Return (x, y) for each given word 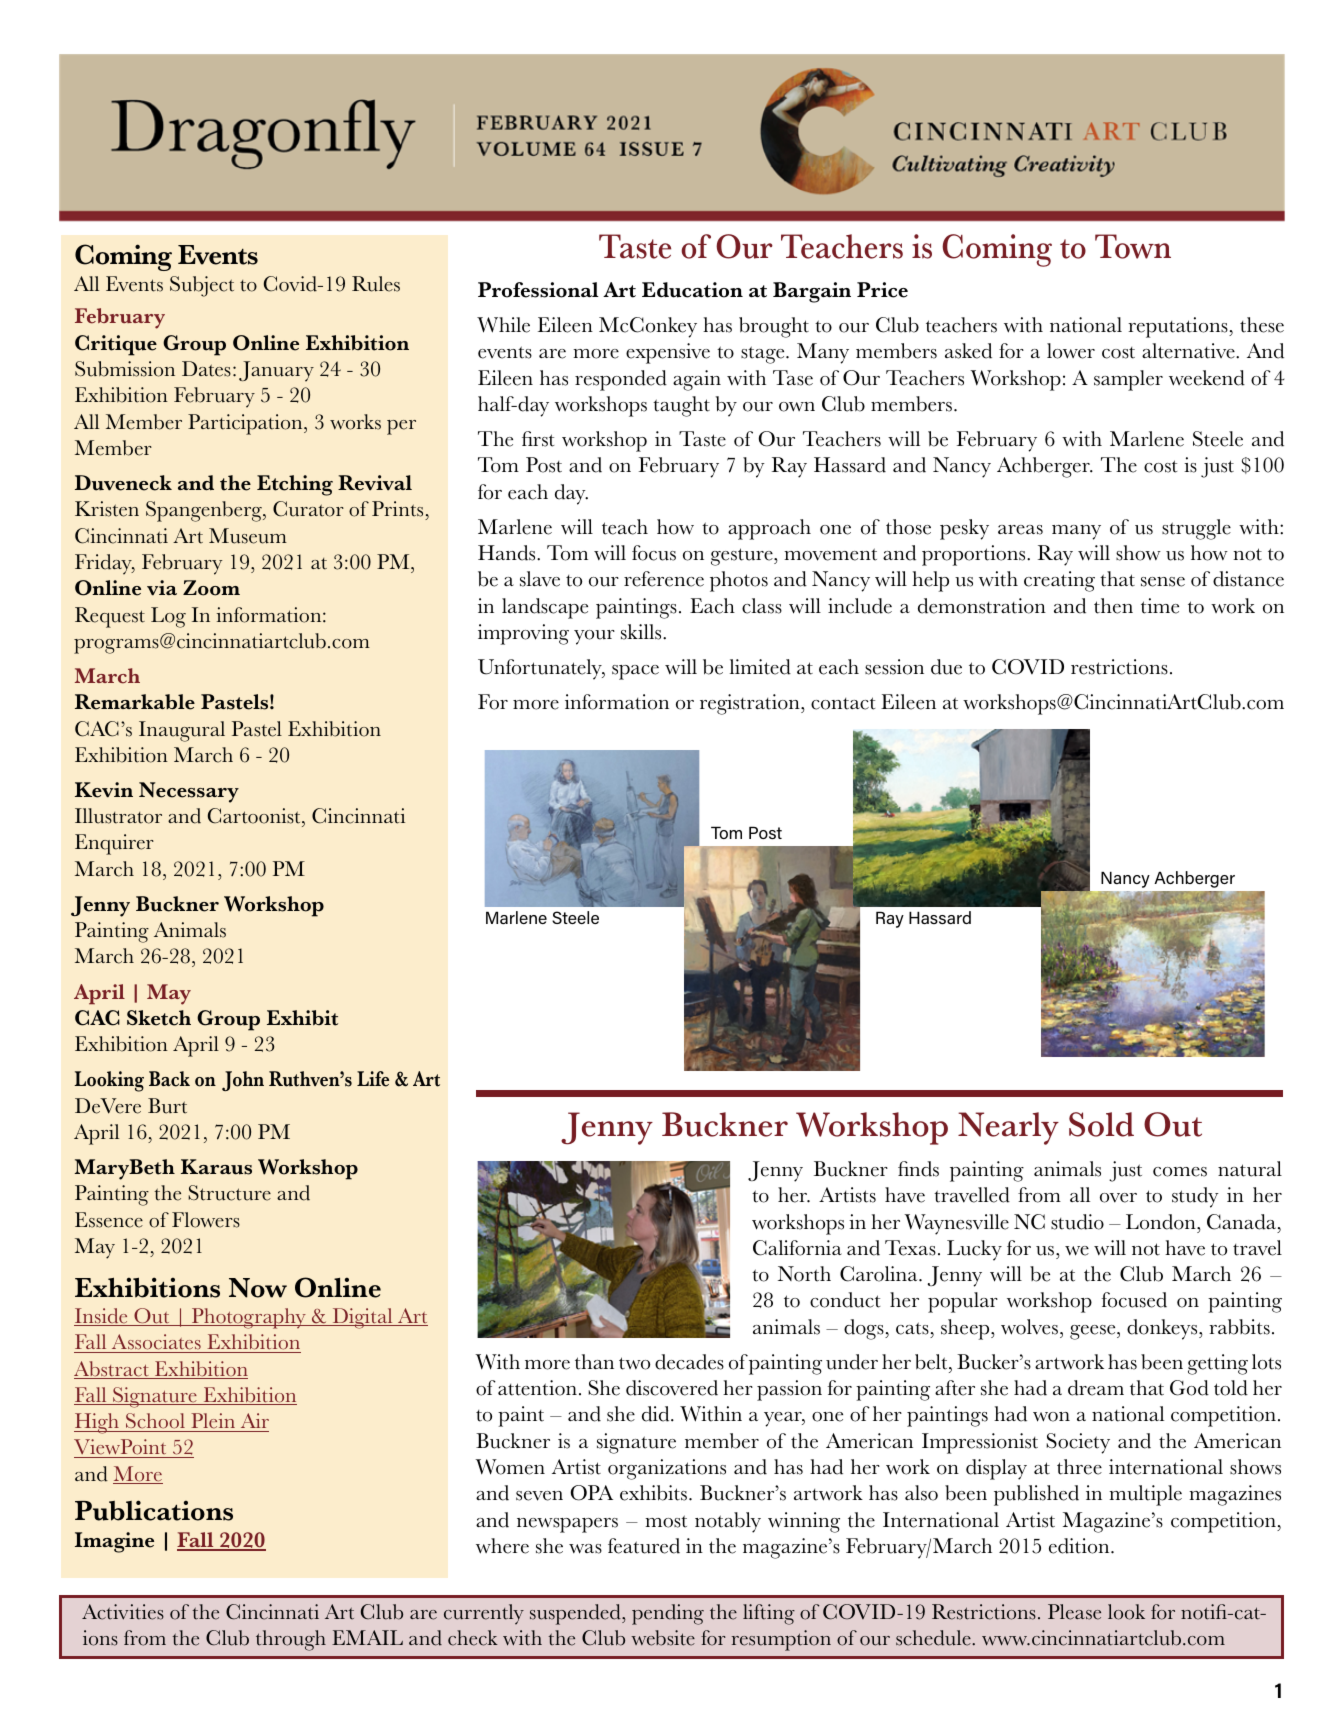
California (797, 1248)
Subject (202, 286)
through (291, 1640)
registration (751, 704)
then (1113, 606)
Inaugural (182, 731)
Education (692, 290)
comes (1180, 1172)
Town (1133, 246)
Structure (229, 1193)
